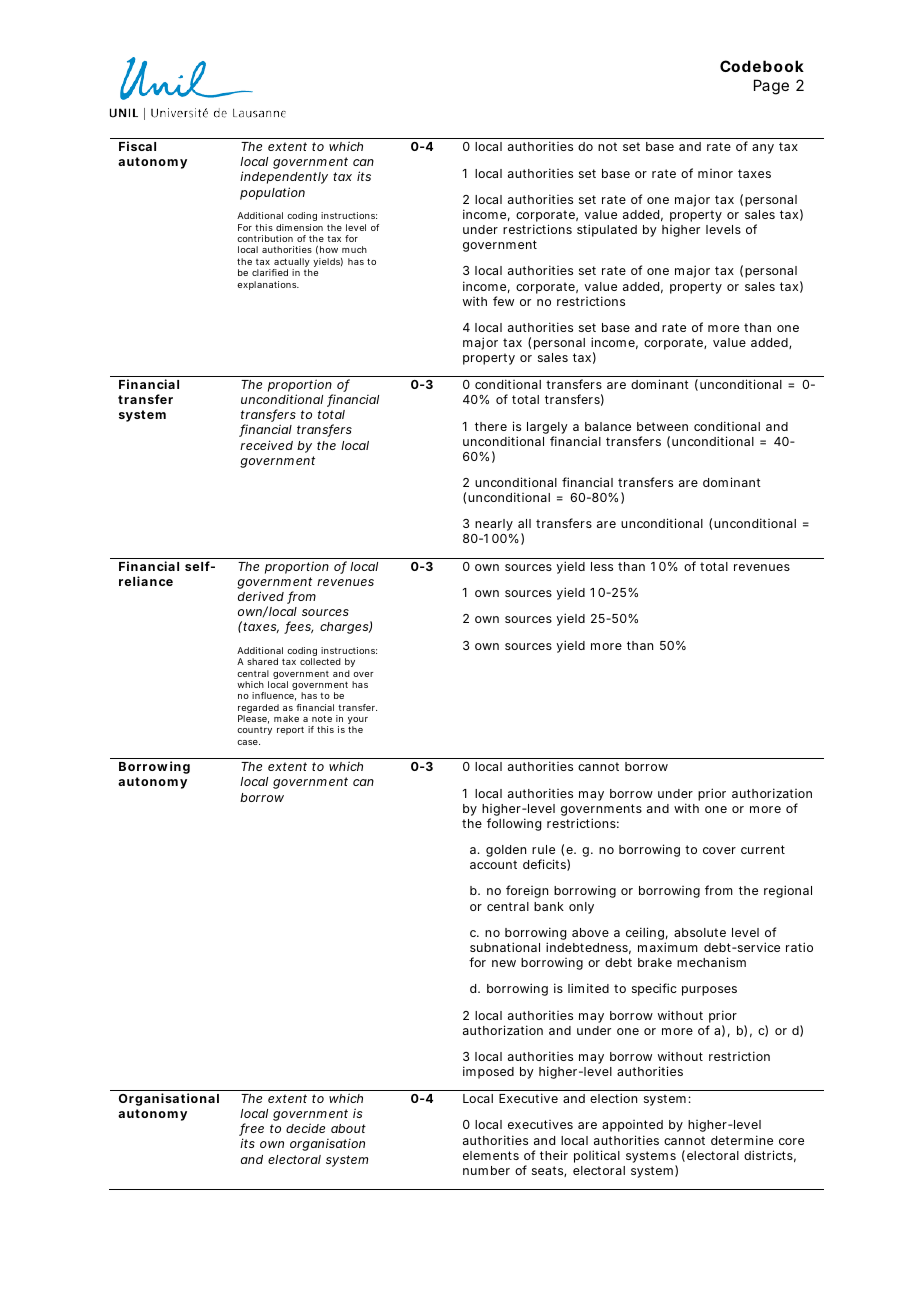  Describe the element at coordinates (607, 230) in the document. I see `stipulated` at that location.
